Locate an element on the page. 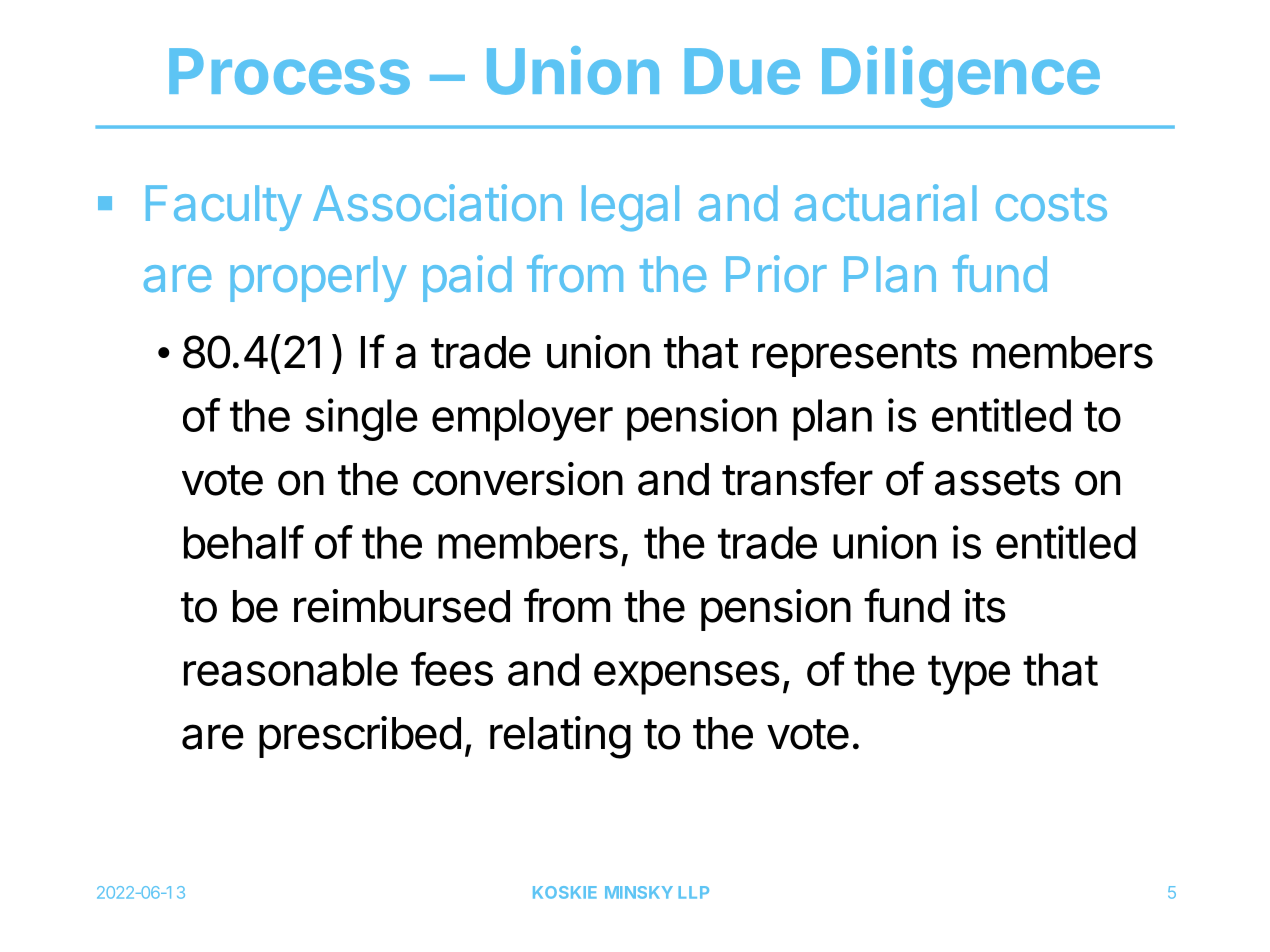  conversion is located at coordinates (518, 479).
